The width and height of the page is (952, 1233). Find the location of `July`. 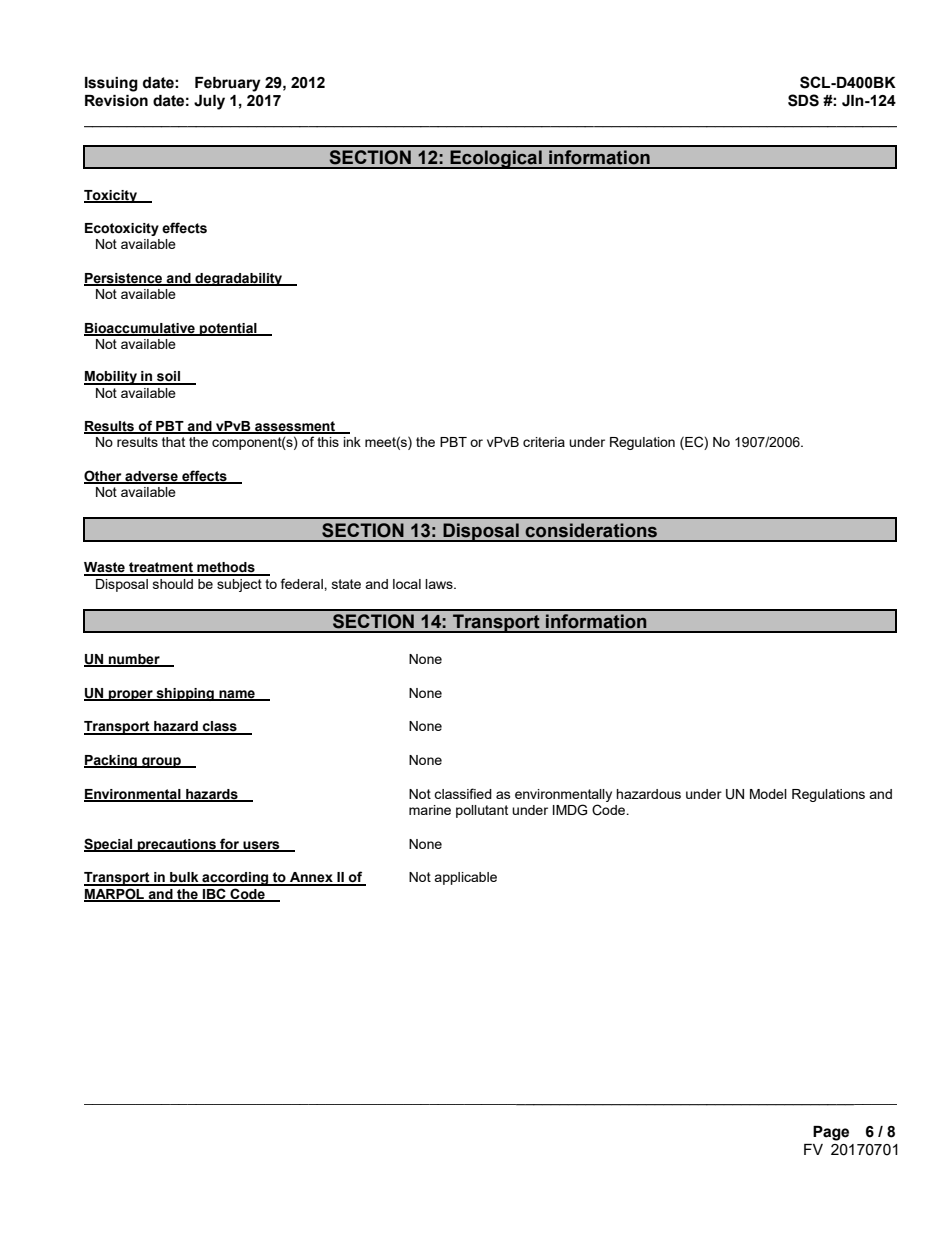

July is located at coordinates (209, 102).
